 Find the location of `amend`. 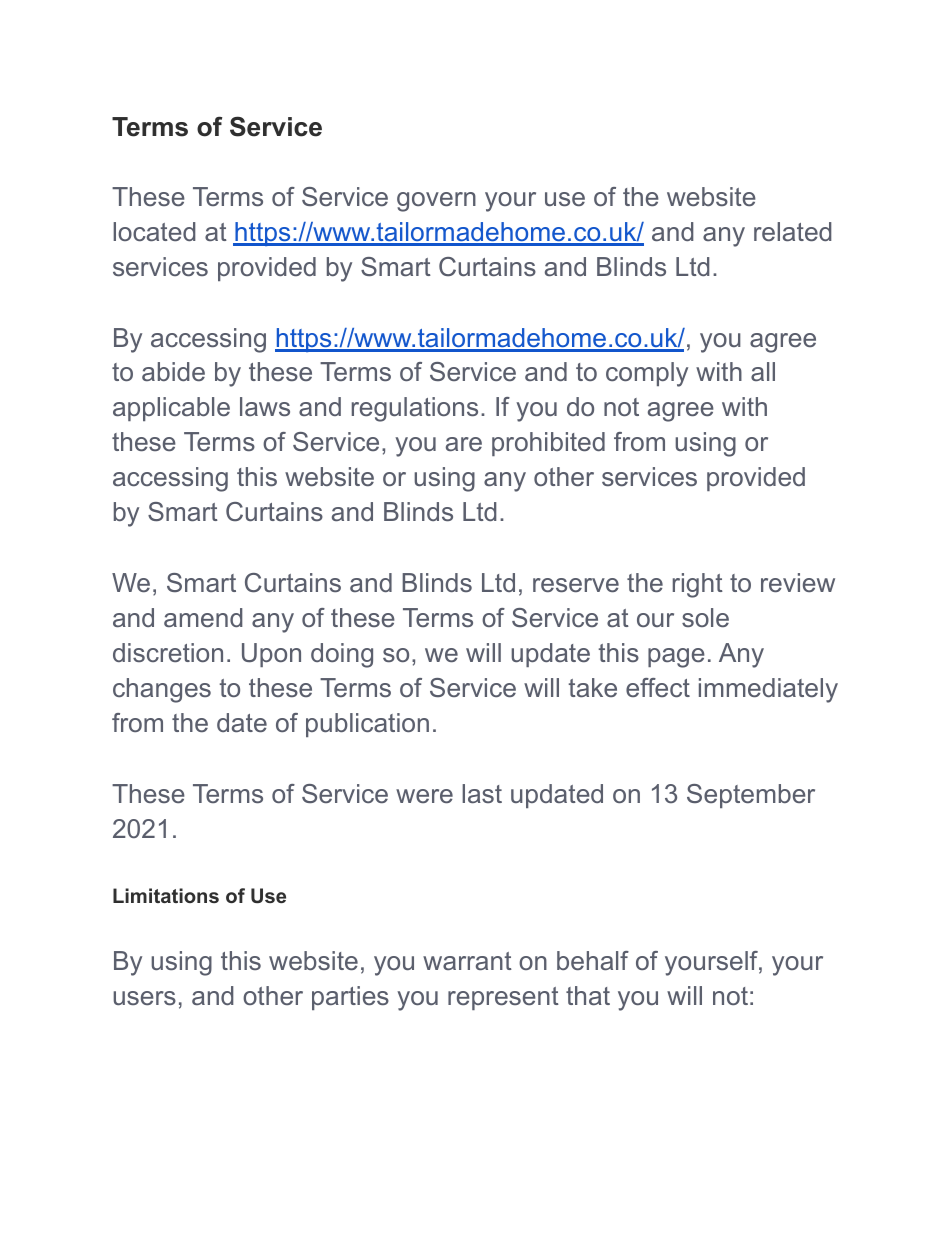

amend is located at coordinates (203, 617).
